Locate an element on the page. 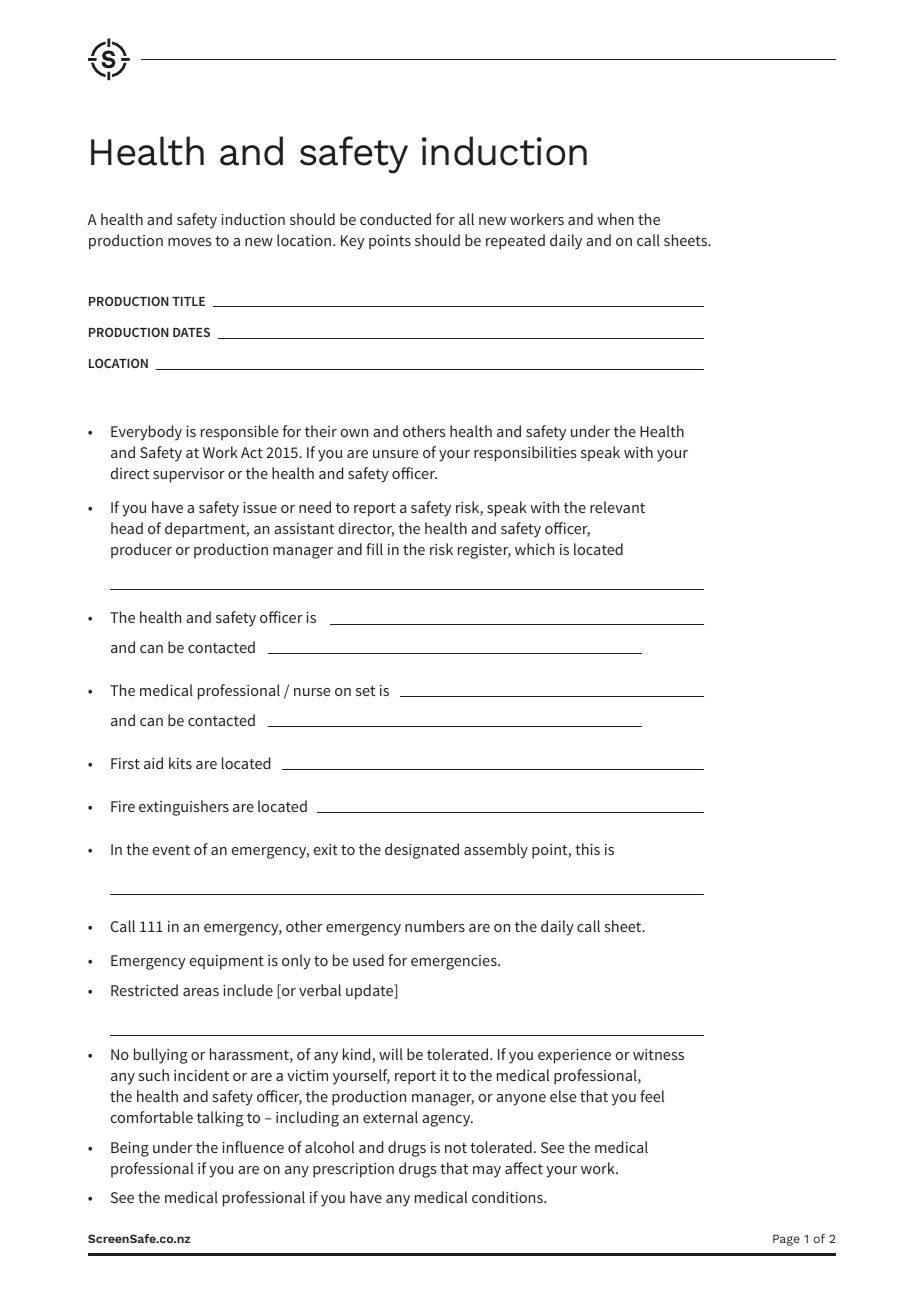 Image resolution: width=924 pixels, height=1308 pixels. moves is located at coordinates (189, 242).
